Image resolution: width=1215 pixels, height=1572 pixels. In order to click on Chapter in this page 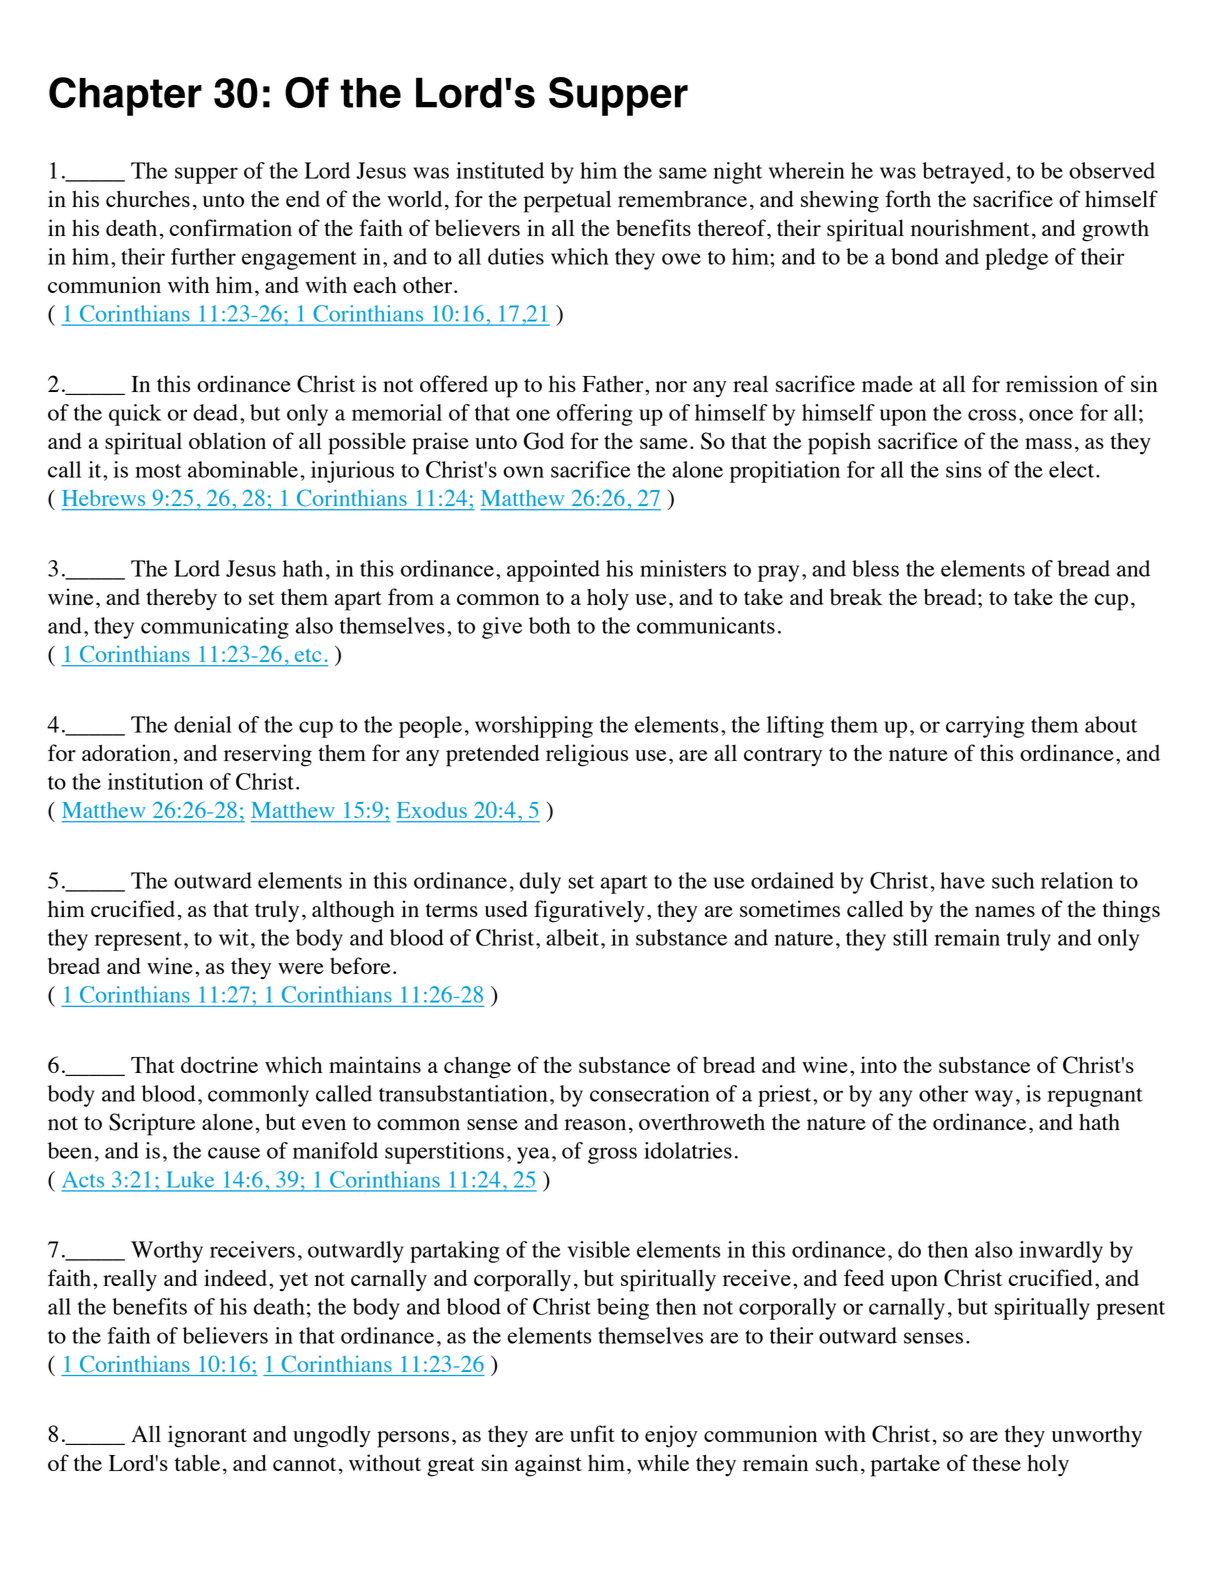, I will do `click(125, 96)`.
